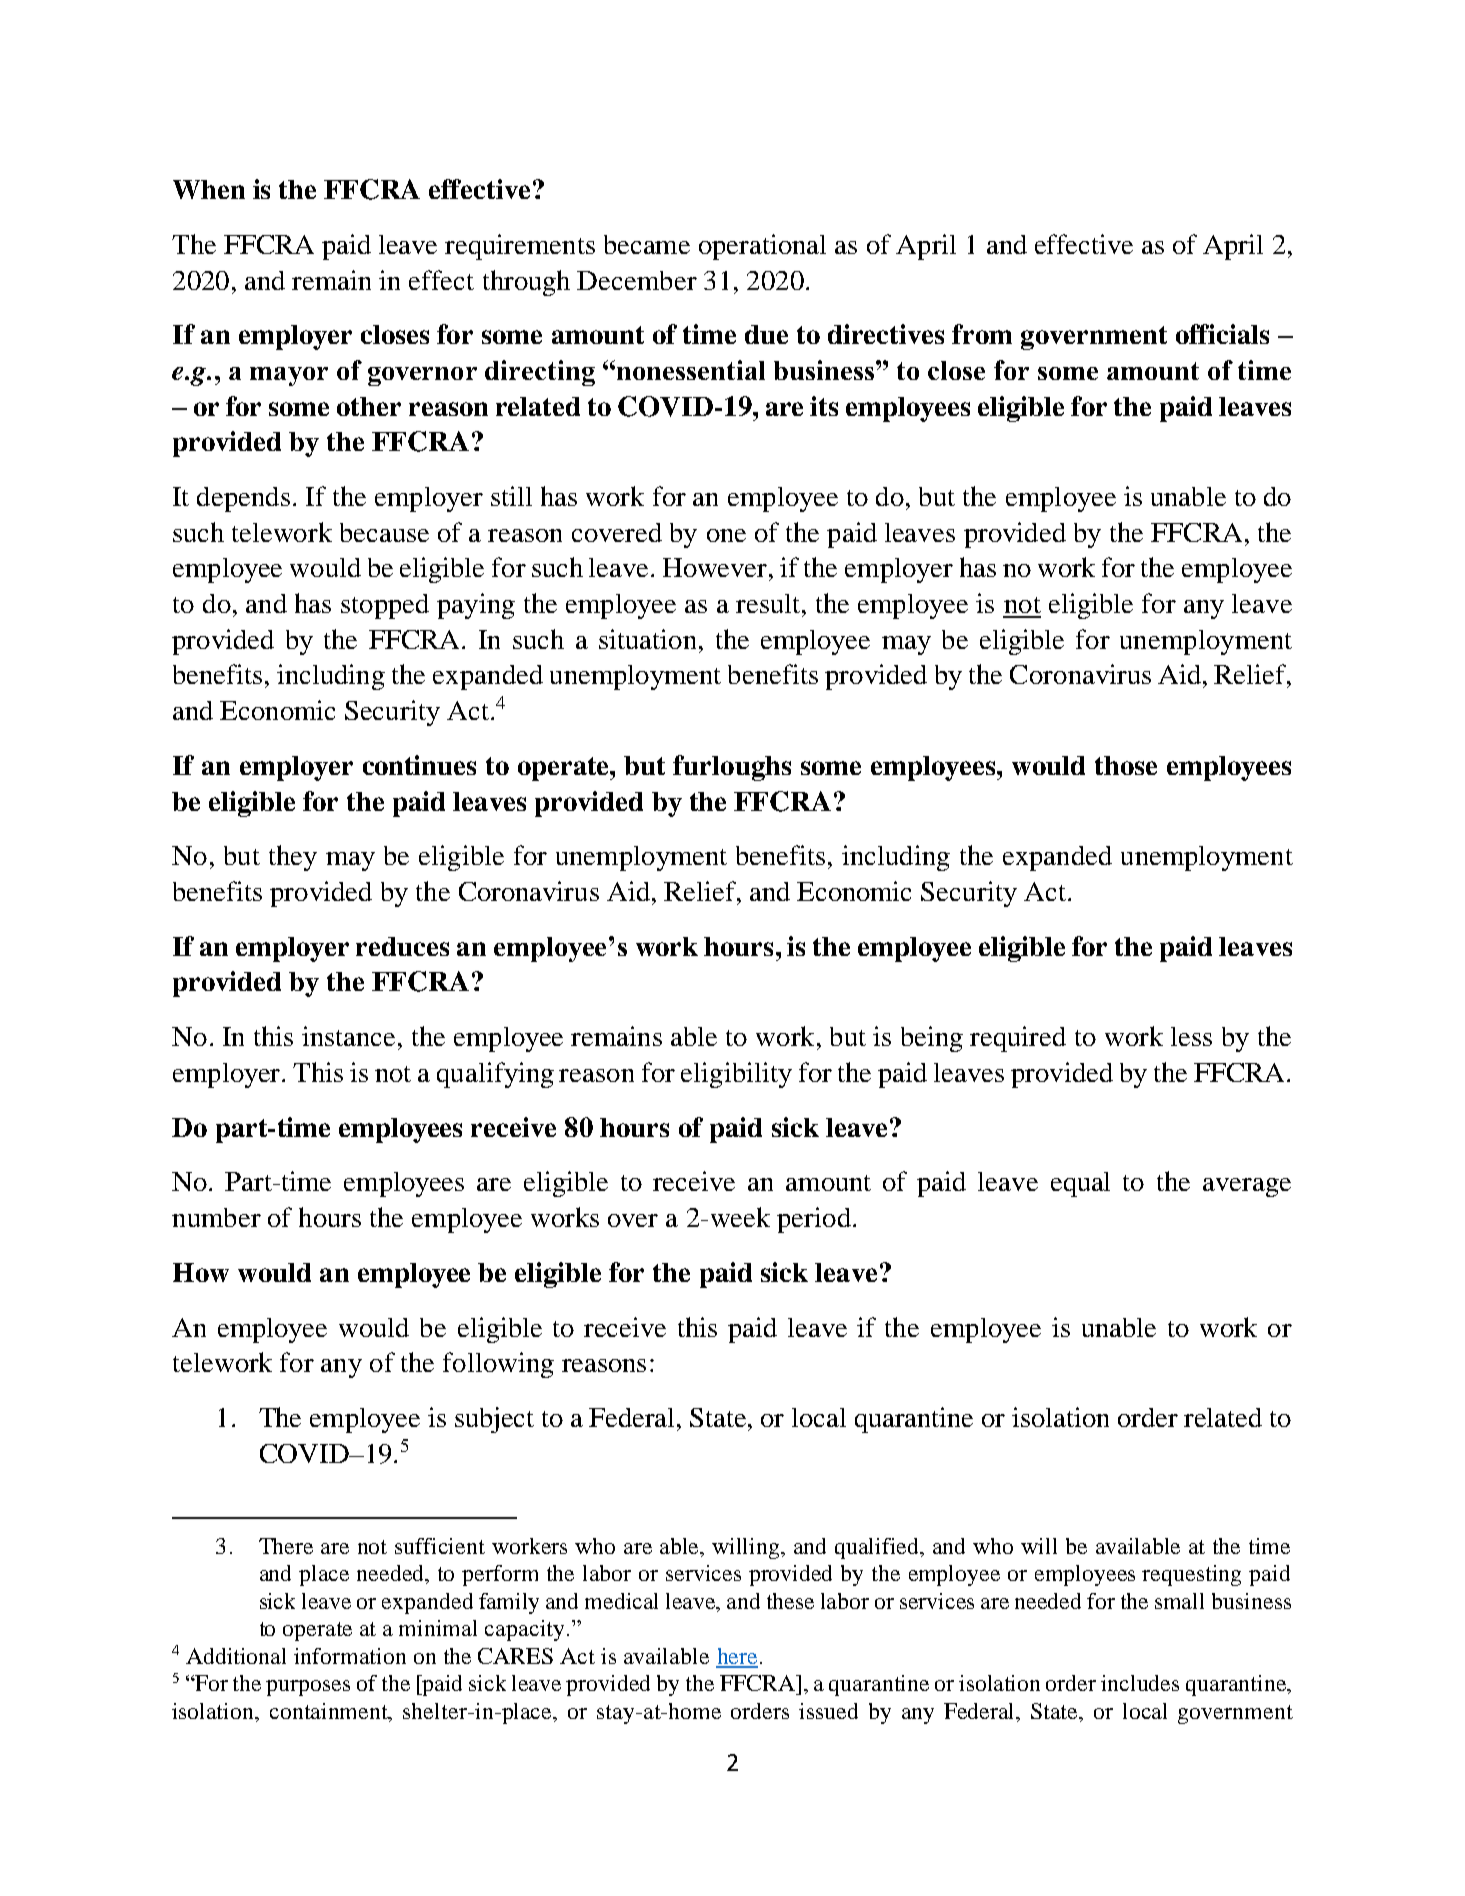 The height and width of the page is (1896, 1465). What do you see at coordinates (1080, 1184) in the page?
I see `equal` at bounding box center [1080, 1184].
